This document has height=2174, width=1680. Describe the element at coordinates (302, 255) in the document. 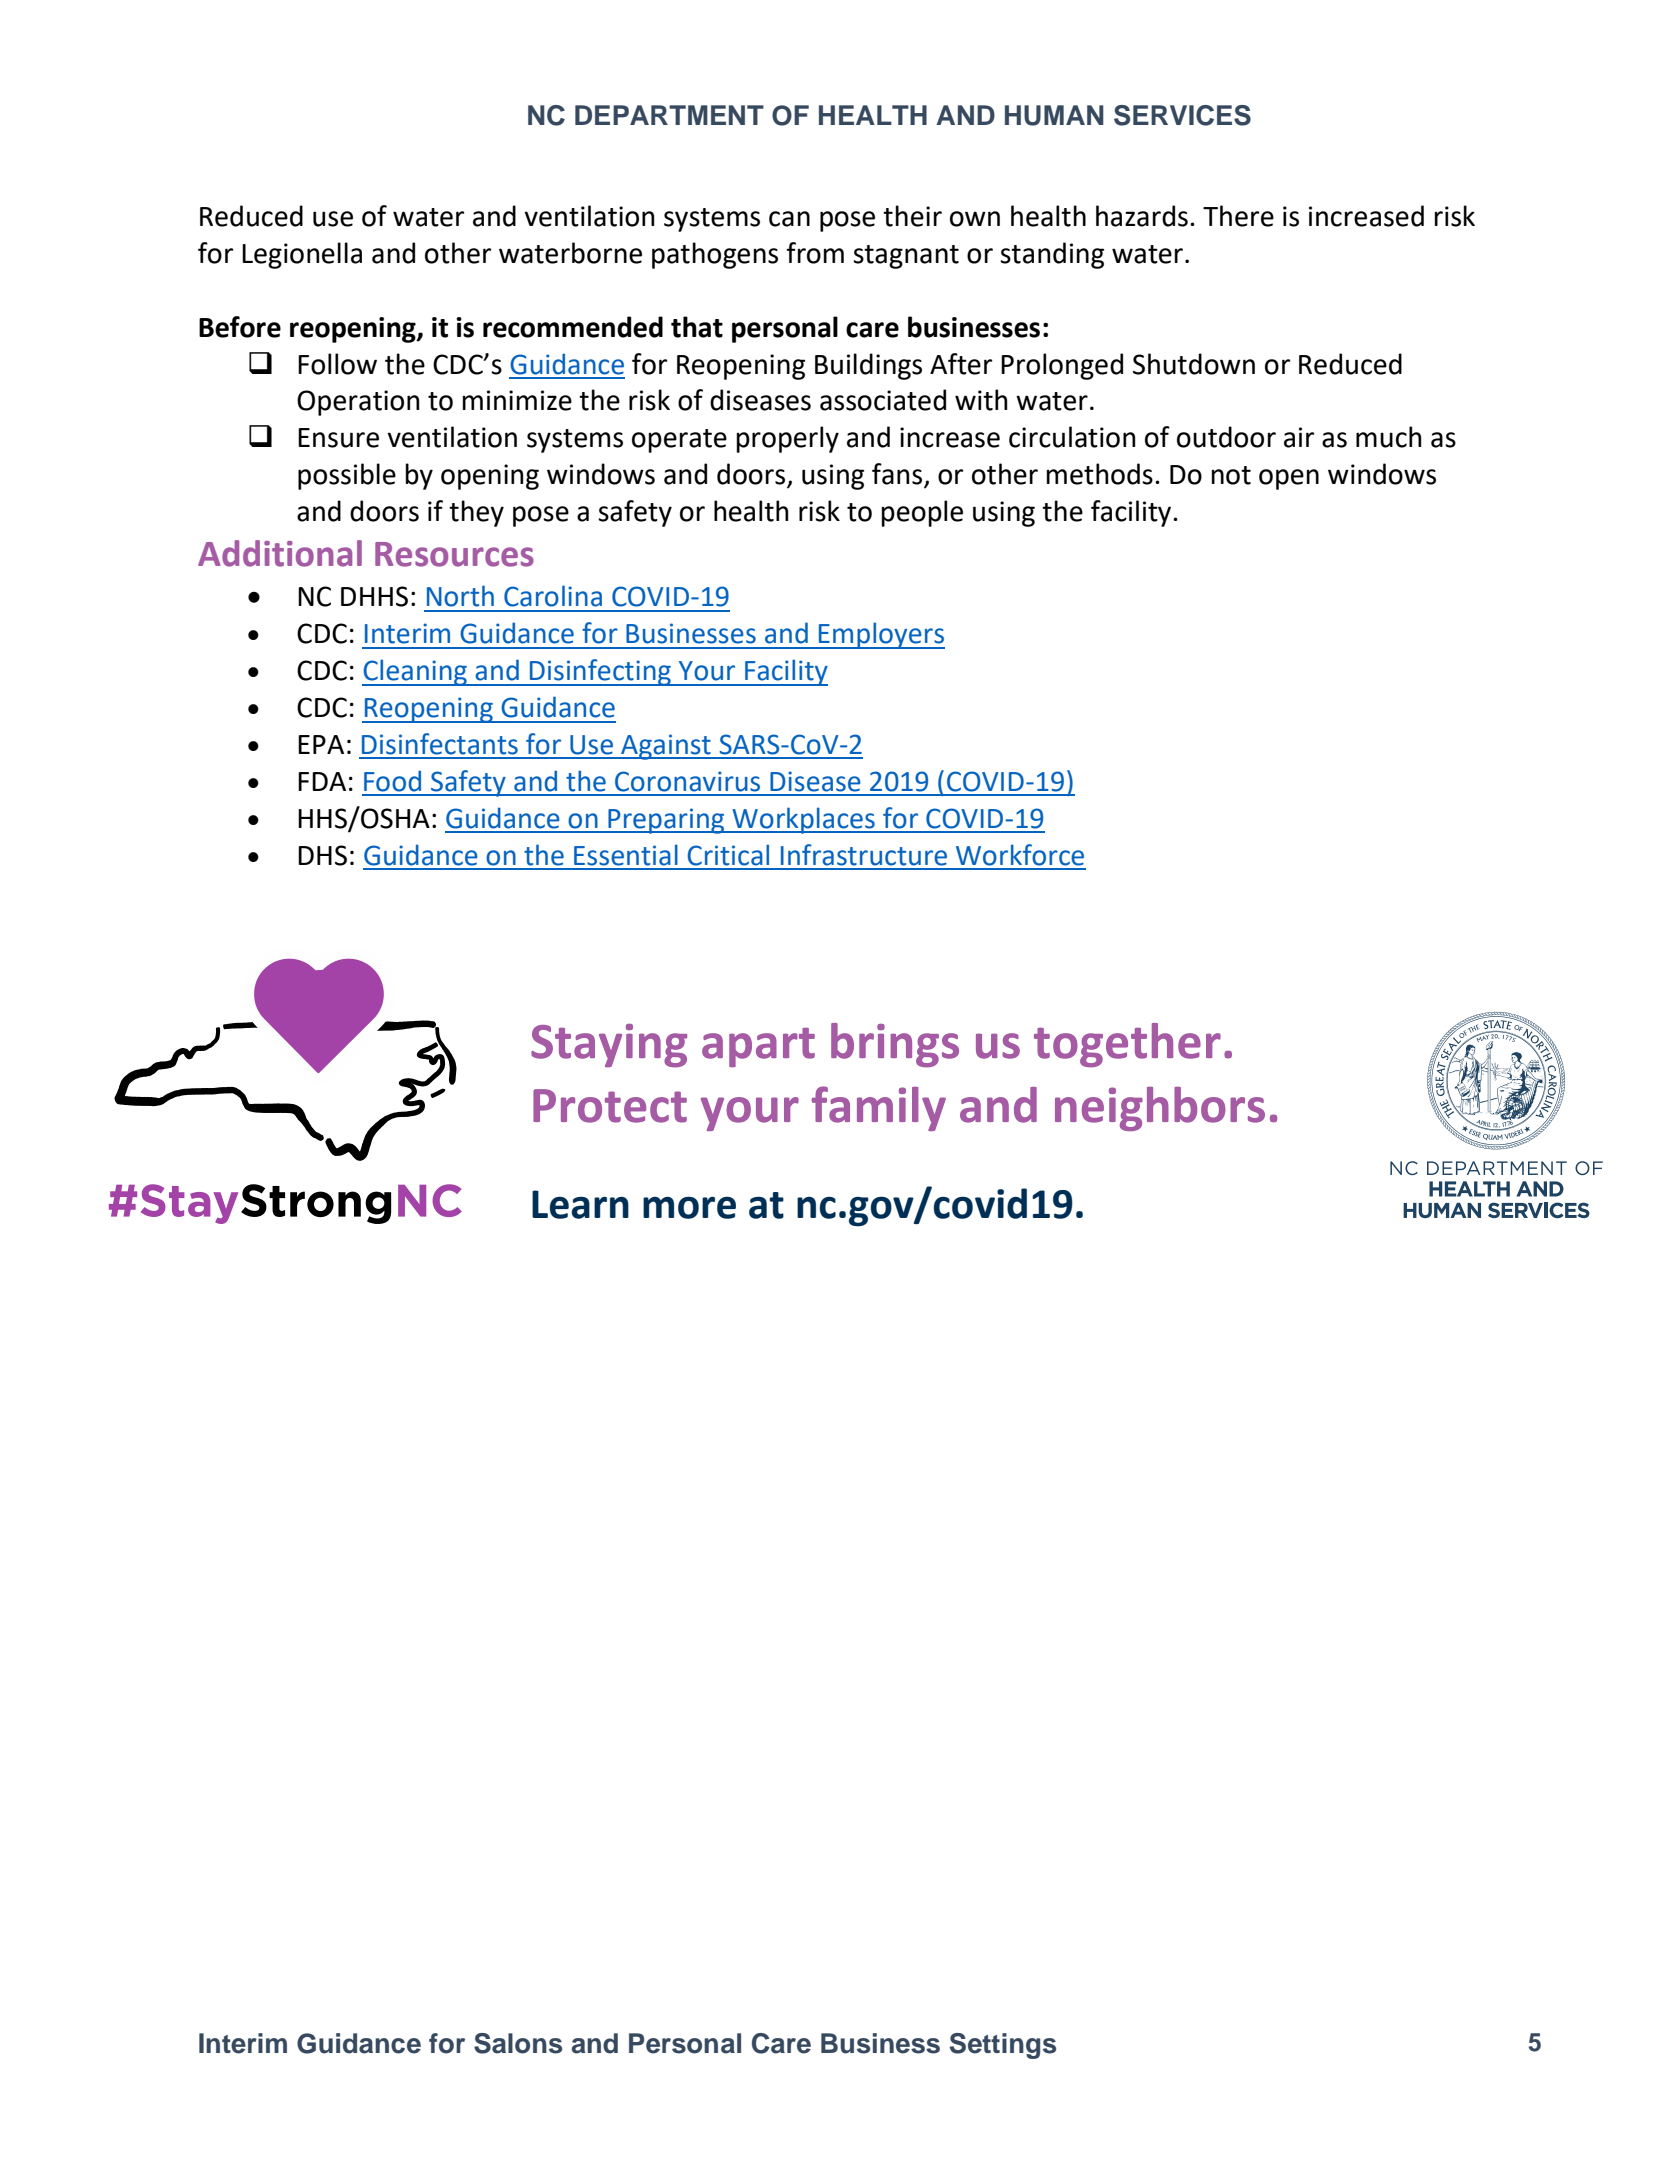

I see `Legionella` at that location.
